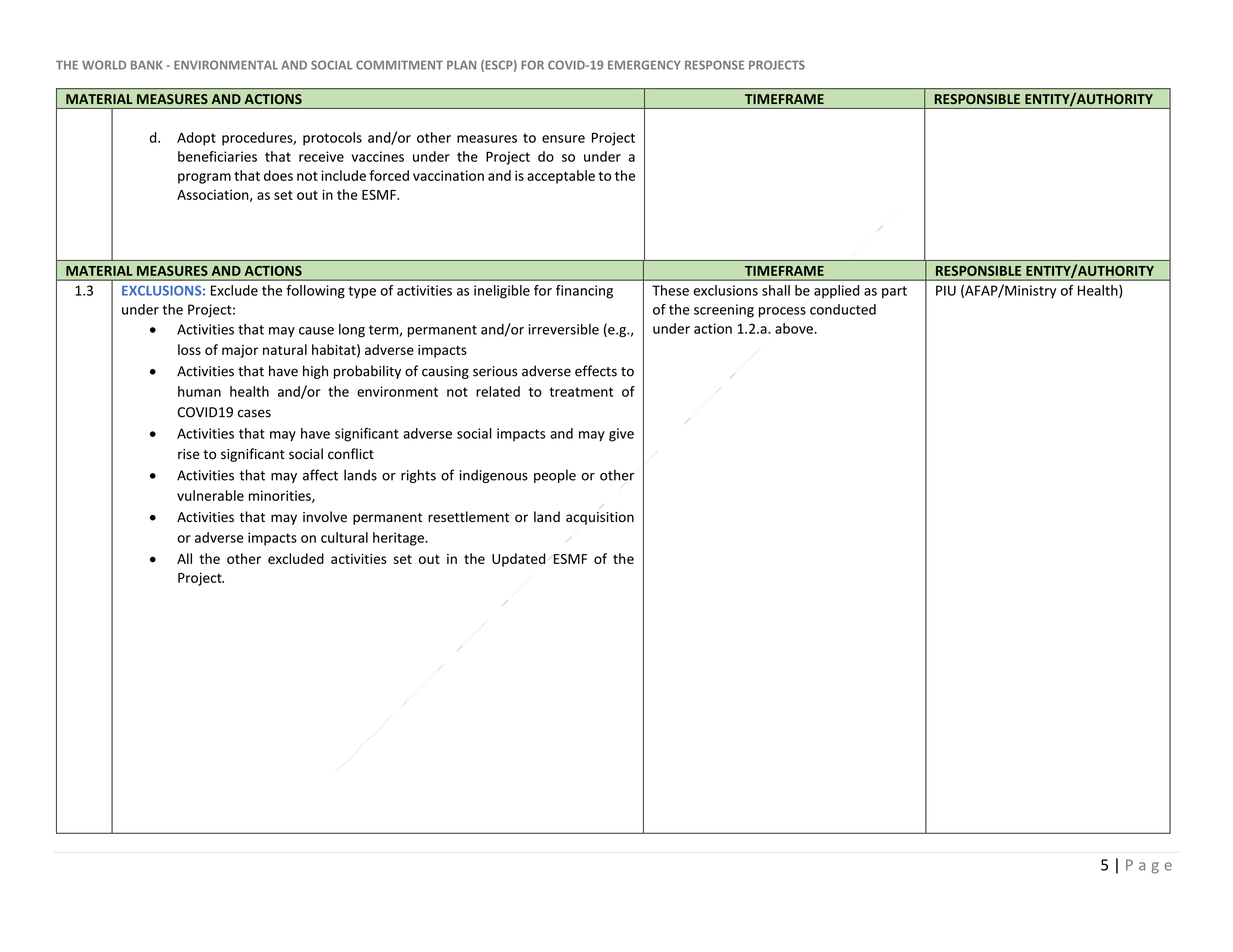 The height and width of the screenshot is (952, 1233). I want to click on These, so click(670, 290).
